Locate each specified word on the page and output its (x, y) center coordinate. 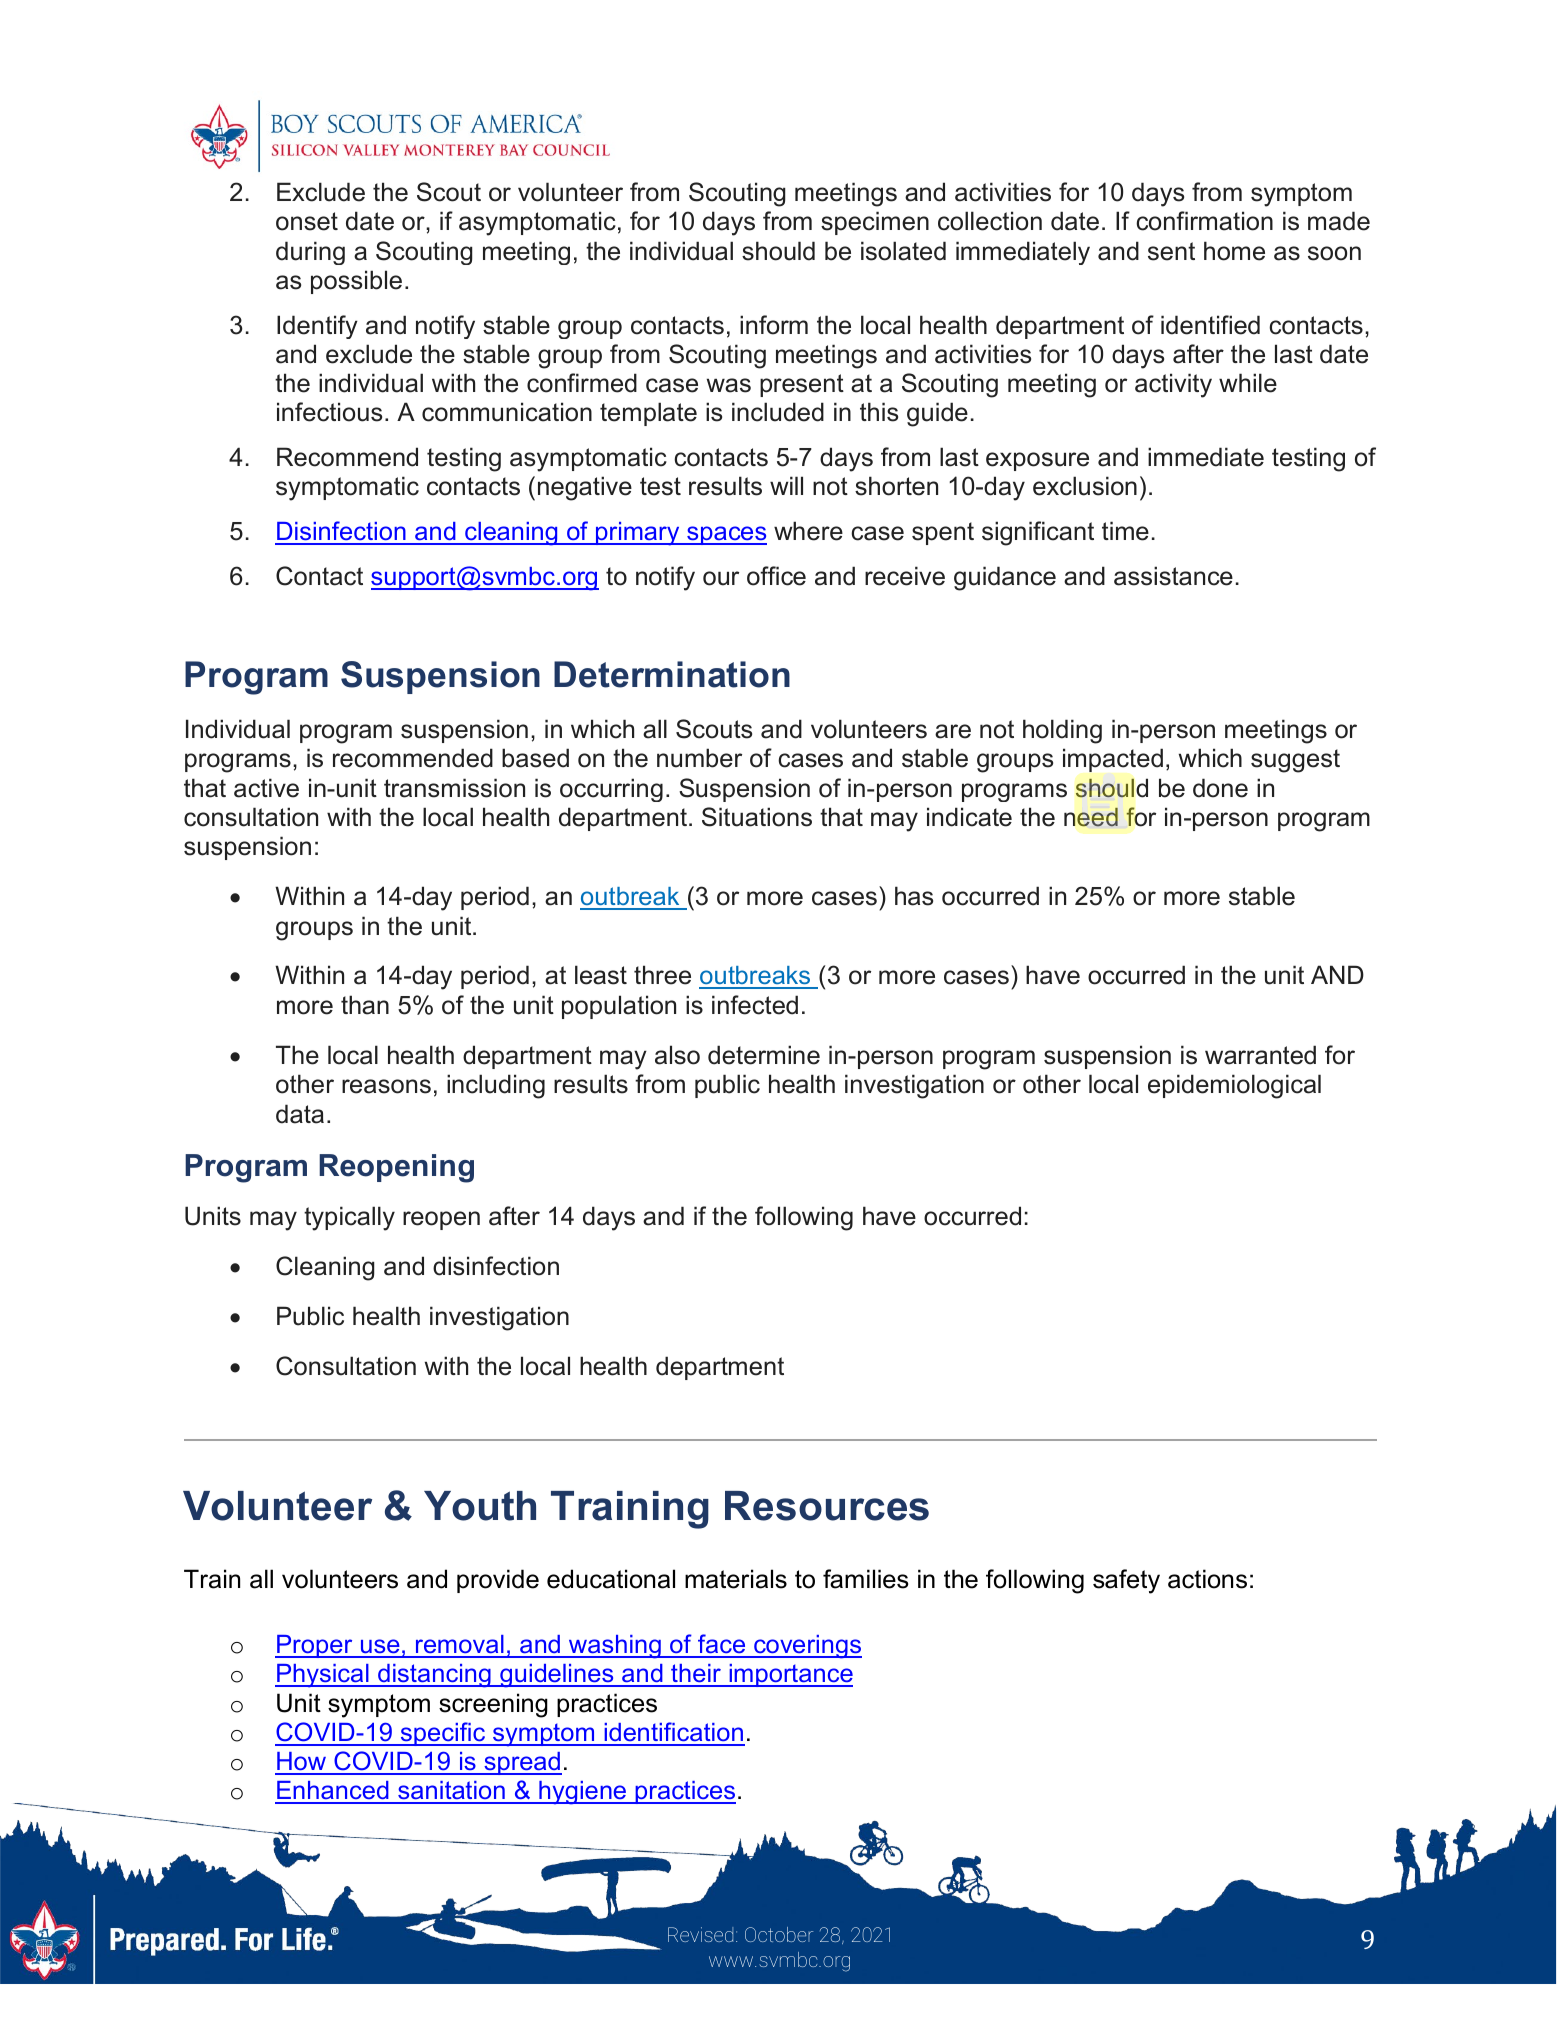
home (1234, 251)
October (779, 1934)
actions (1207, 1579)
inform (774, 325)
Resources (827, 1506)
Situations (757, 817)
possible (356, 282)
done (1220, 788)
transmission (454, 788)
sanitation (451, 1792)
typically (349, 1218)
